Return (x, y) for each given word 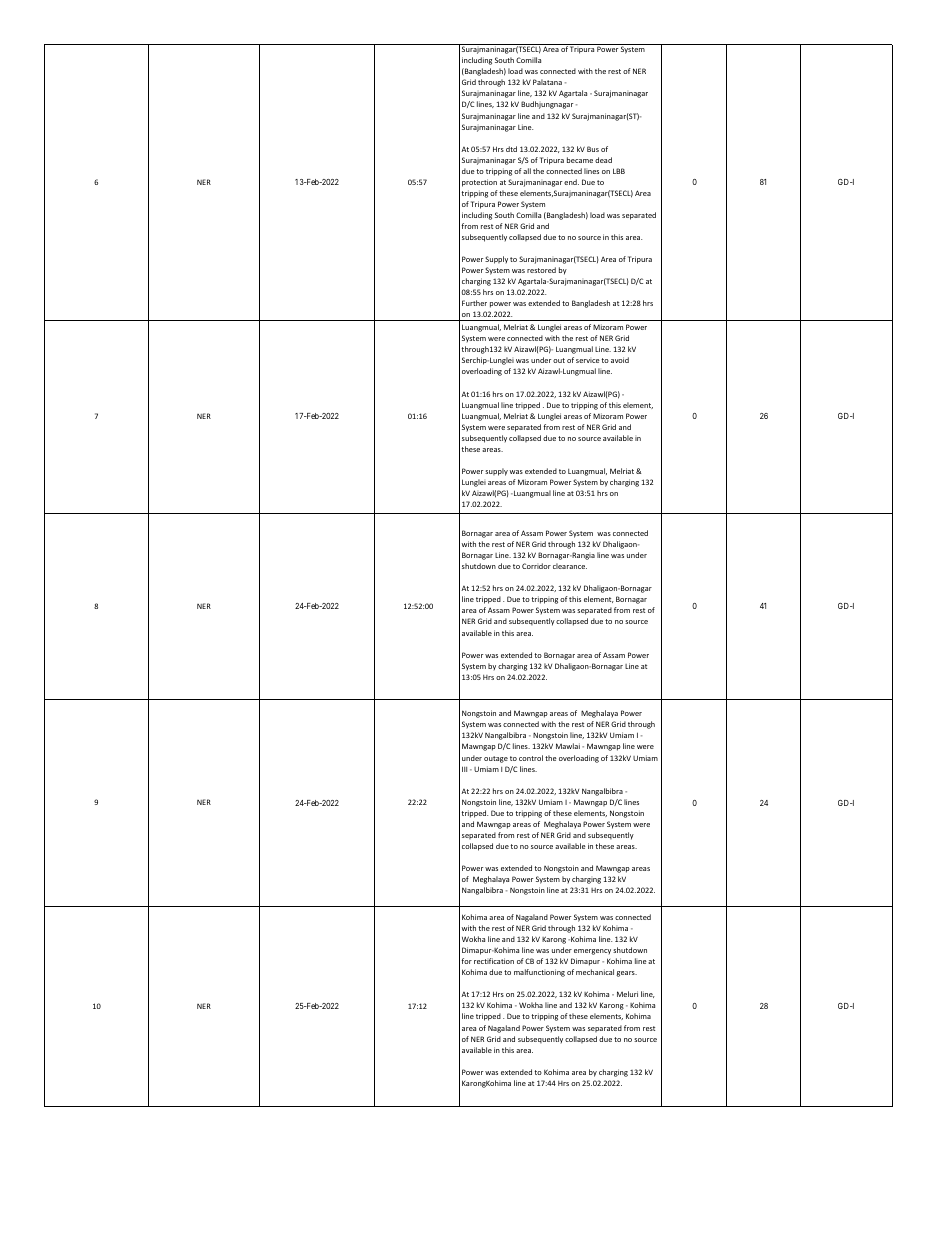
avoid (620, 360)
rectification (494, 961)
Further (474, 303)
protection (479, 183)
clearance (570, 566)
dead (603, 160)
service (588, 361)
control (531, 758)
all (527, 171)
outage (496, 759)
